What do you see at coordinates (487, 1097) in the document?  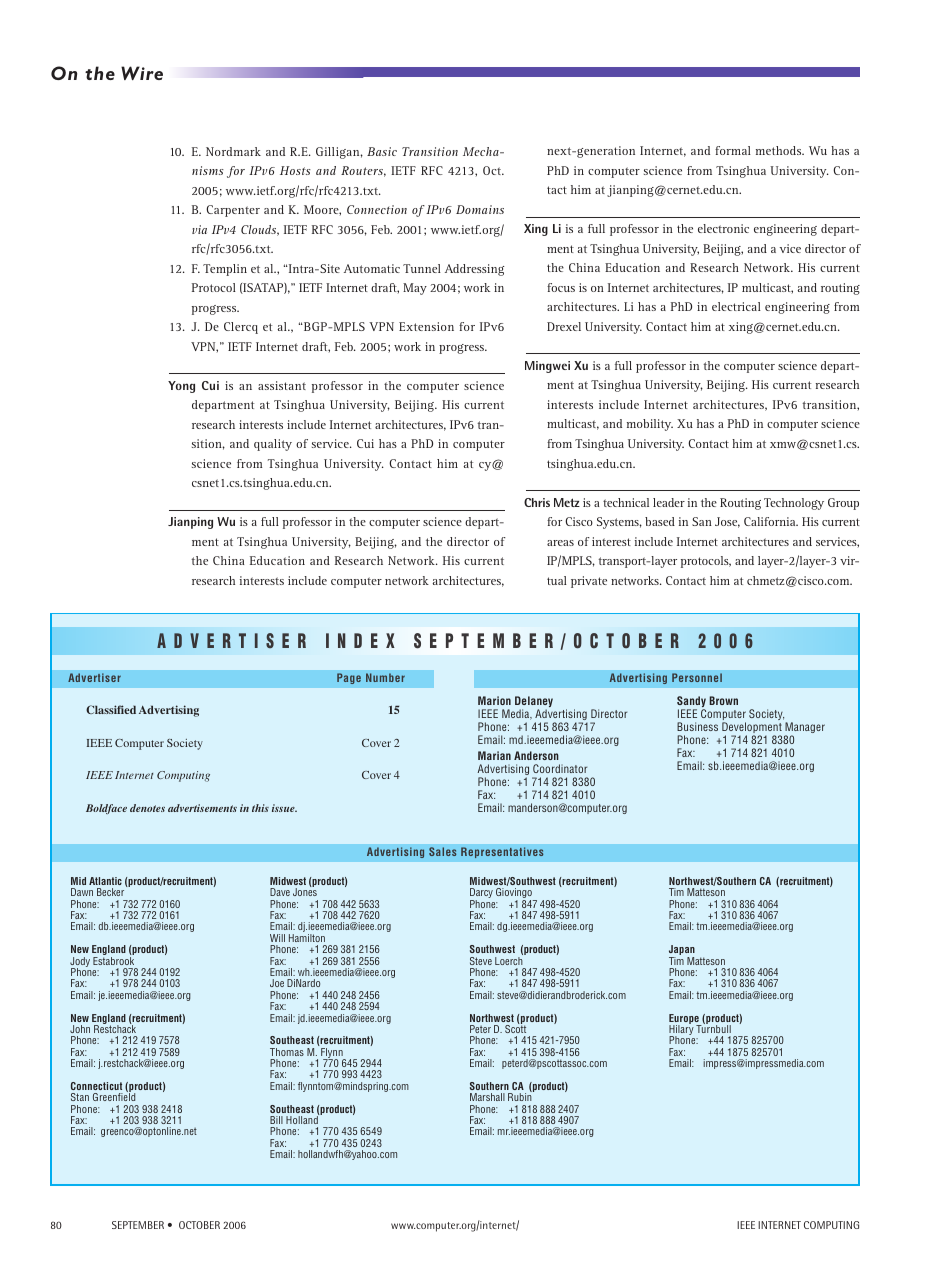 I see `Marshall` at bounding box center [487, 1097].
